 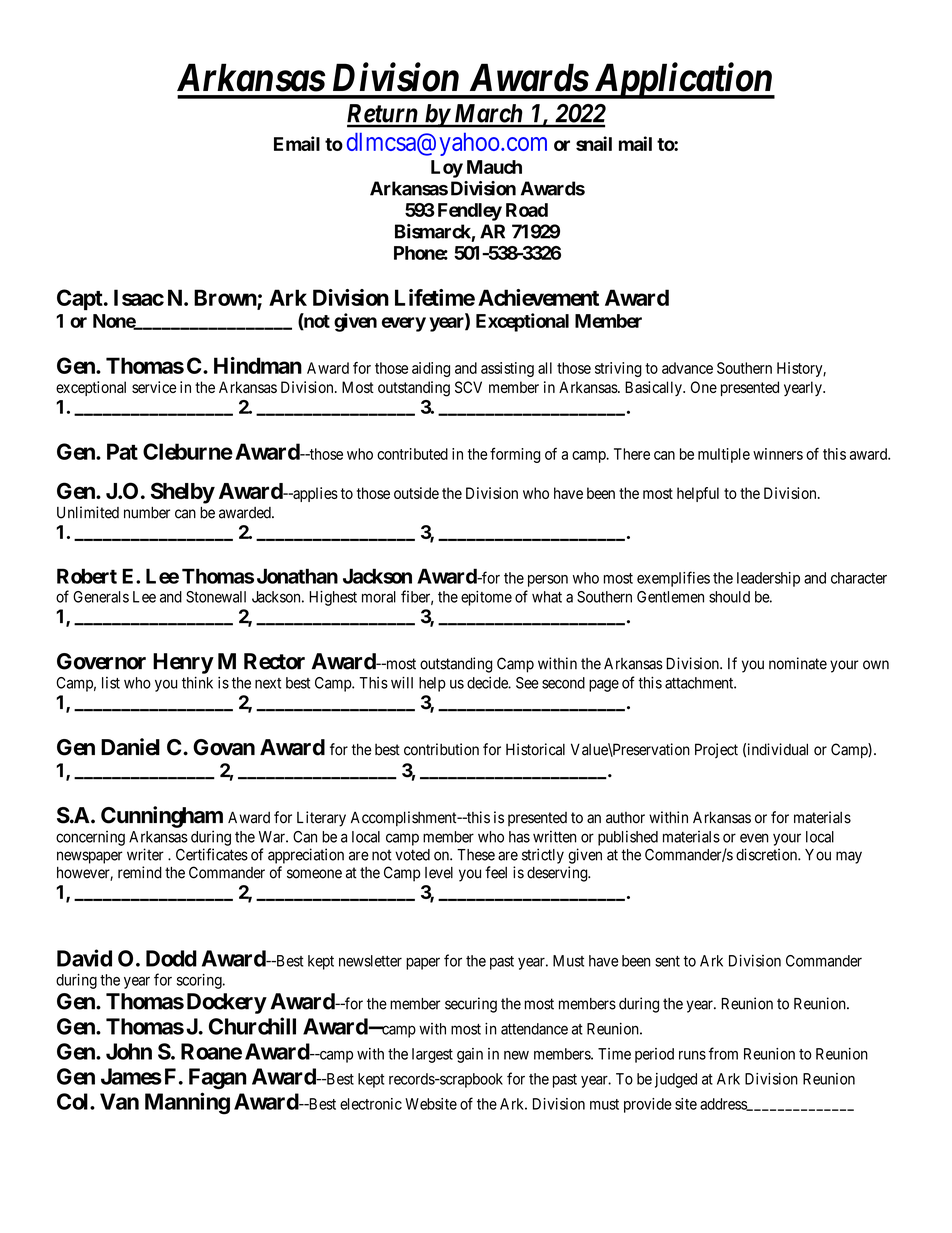 I want to click on Application, so click(x=682, y=80).
